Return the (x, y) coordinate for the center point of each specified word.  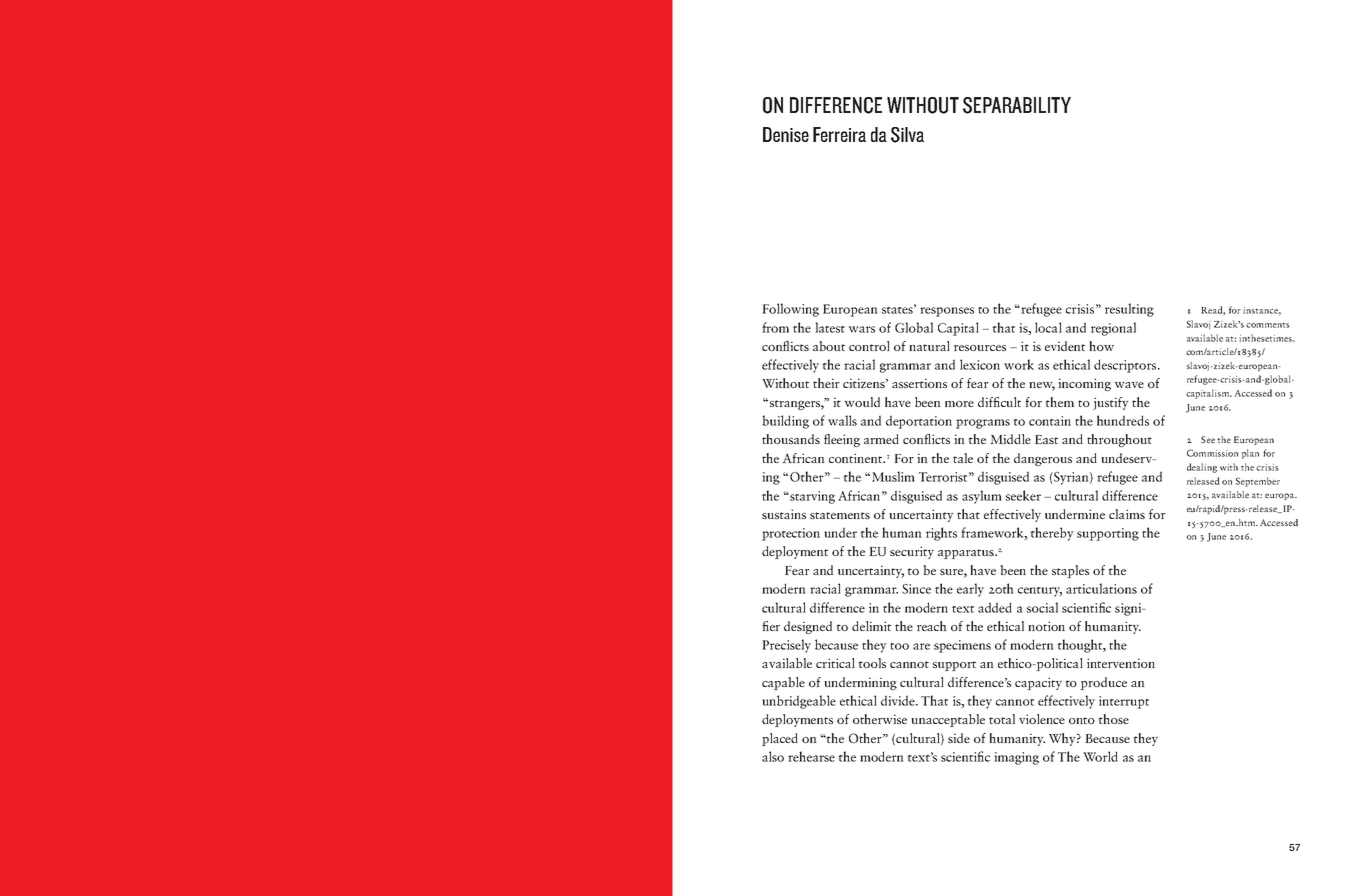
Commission (1212, 453)
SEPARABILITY (1017, 105)
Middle (1010, 439)
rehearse (811, 756)
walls (842, 420)
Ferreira (839, 134)
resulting (1129, 310)
